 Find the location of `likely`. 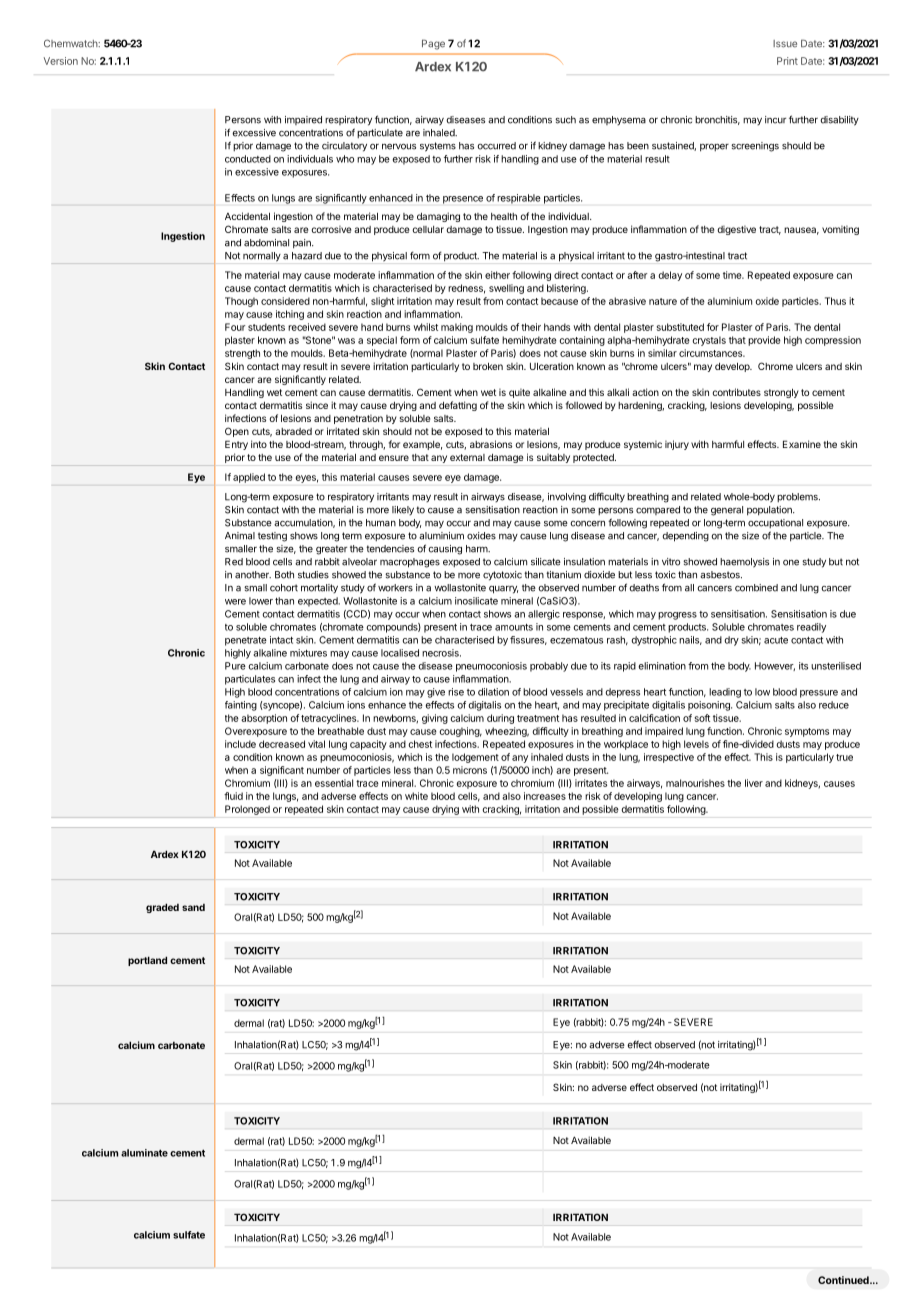

likely is located at coordinates (403, 510).
